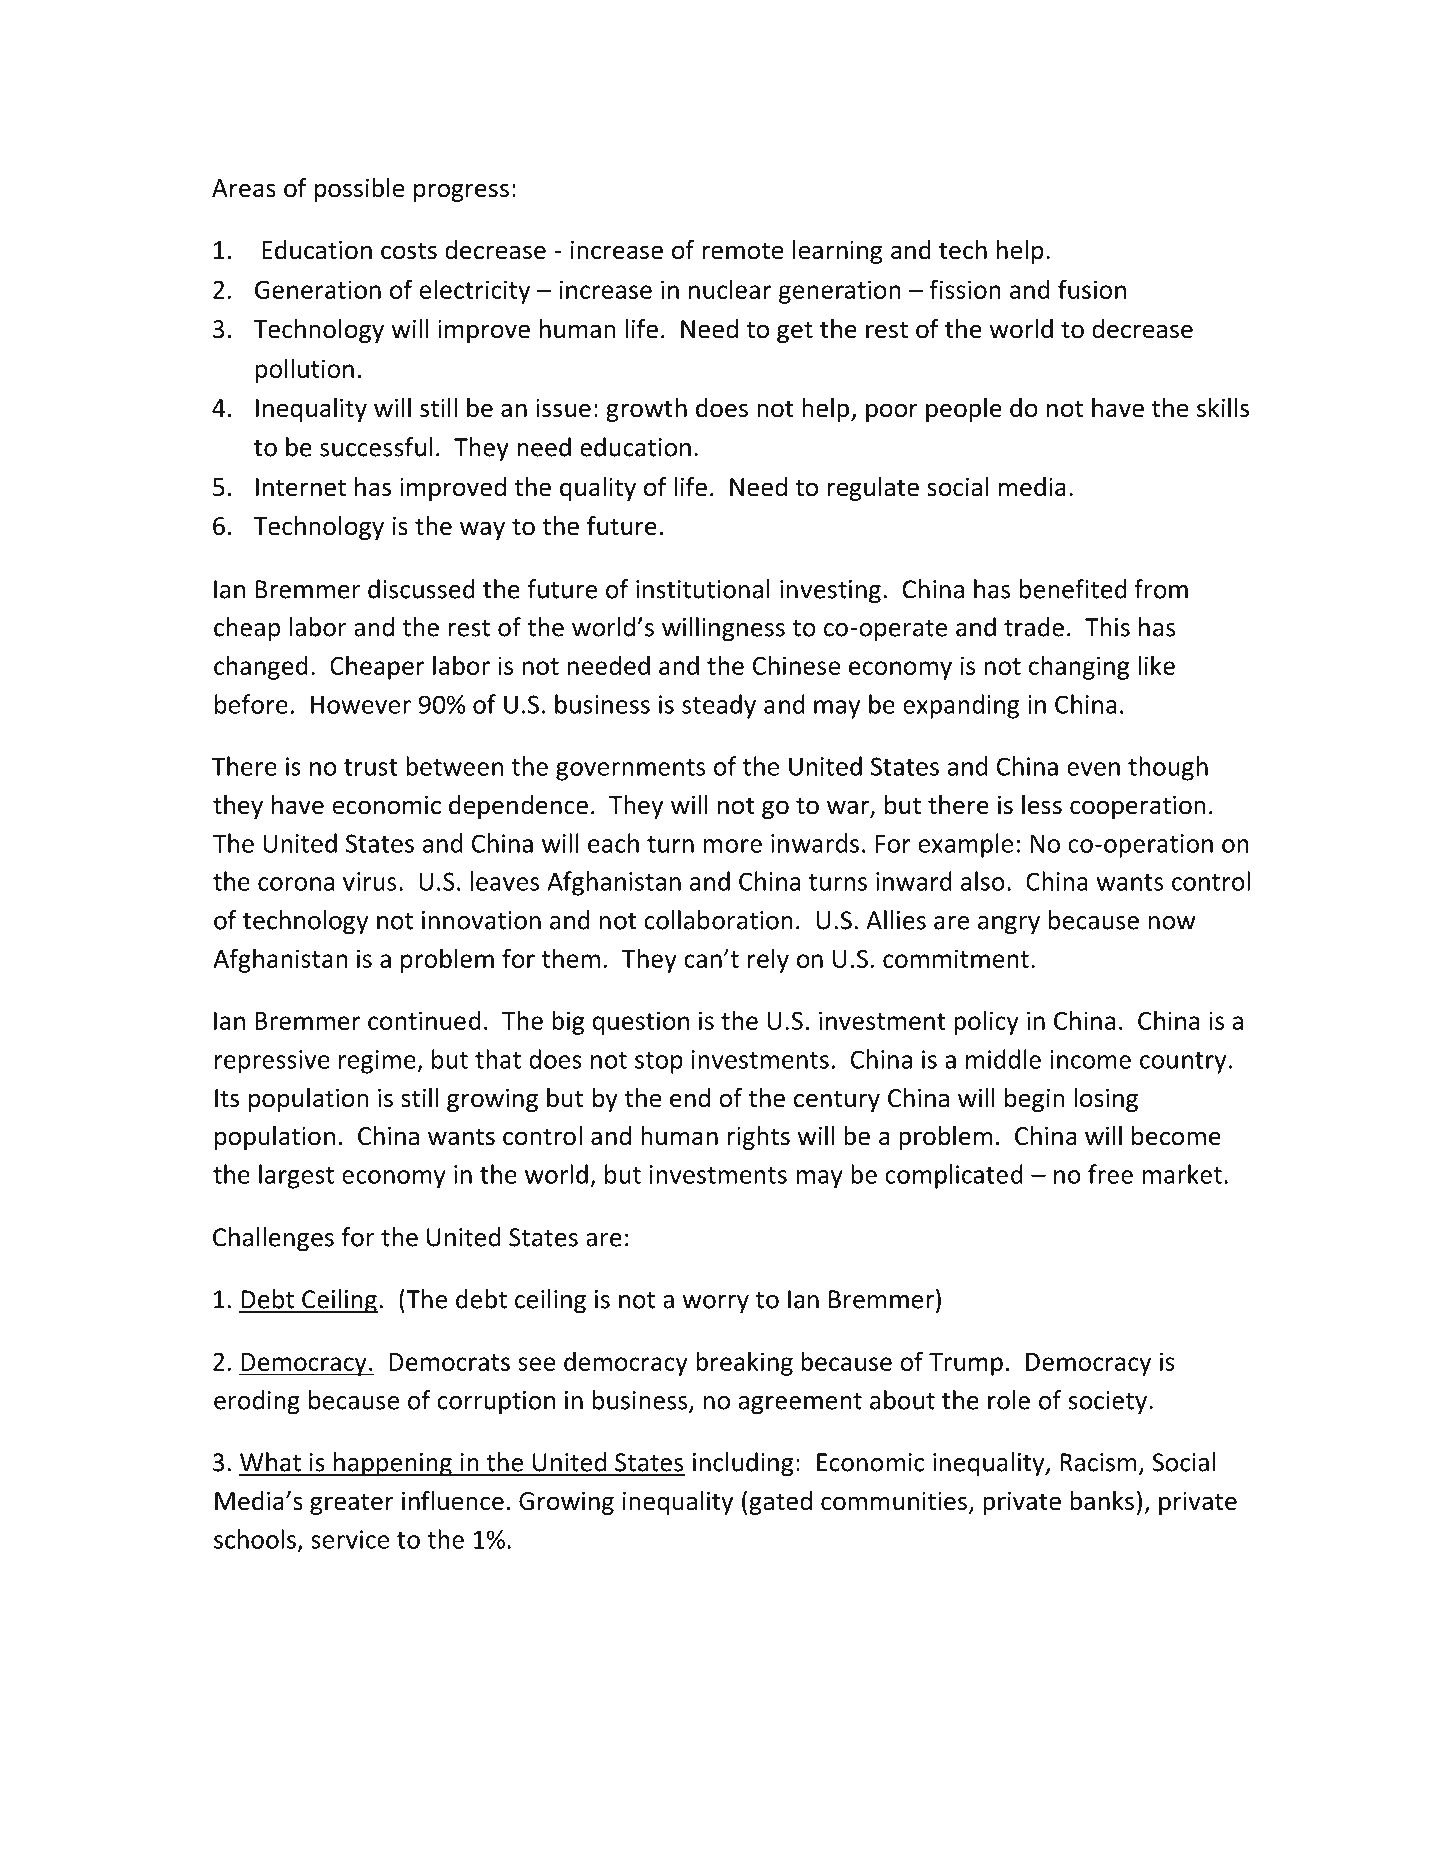 This screenshot has width=1431, height=1852. Describe the element at coordinates (742, 251) in the screenshot. I see `remote` at that location.
